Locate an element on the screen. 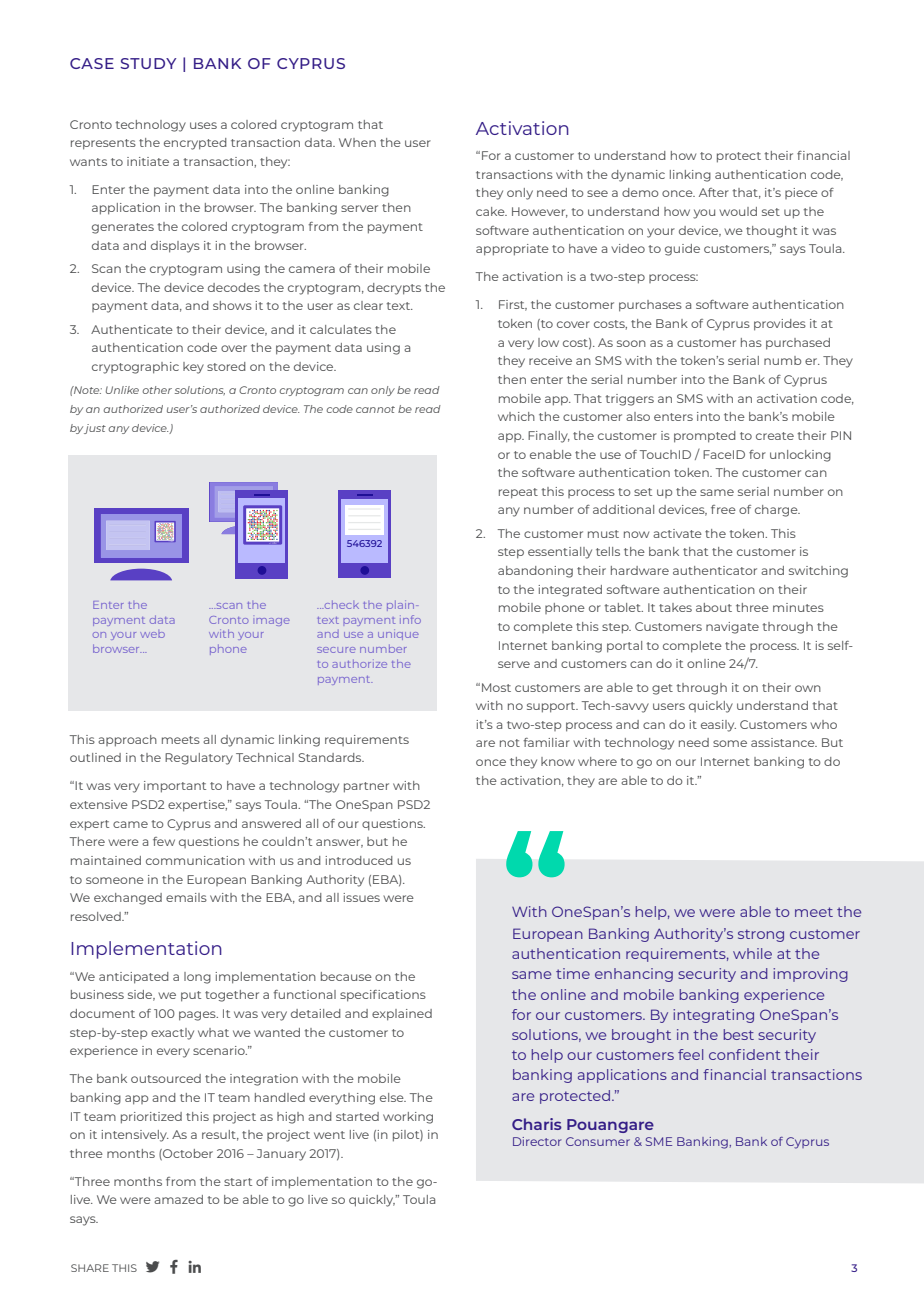 The width and height of the screenshot is (924, 1308). amazed is located at coordinates (178, 1199).
